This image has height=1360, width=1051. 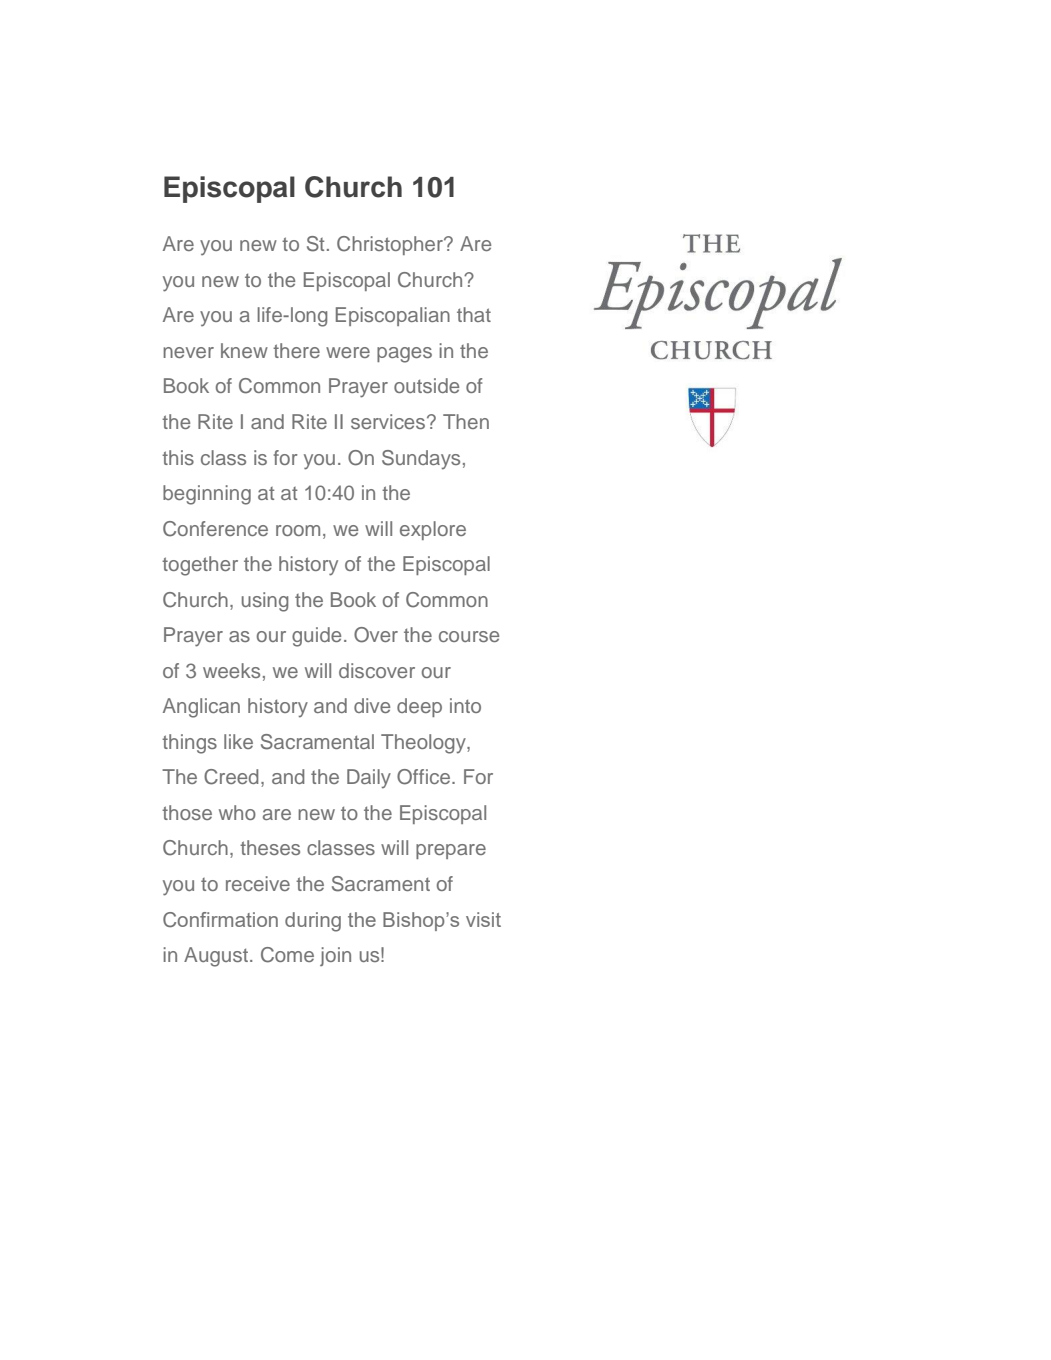 I want to click on dive, so click(x=372, y=705).
